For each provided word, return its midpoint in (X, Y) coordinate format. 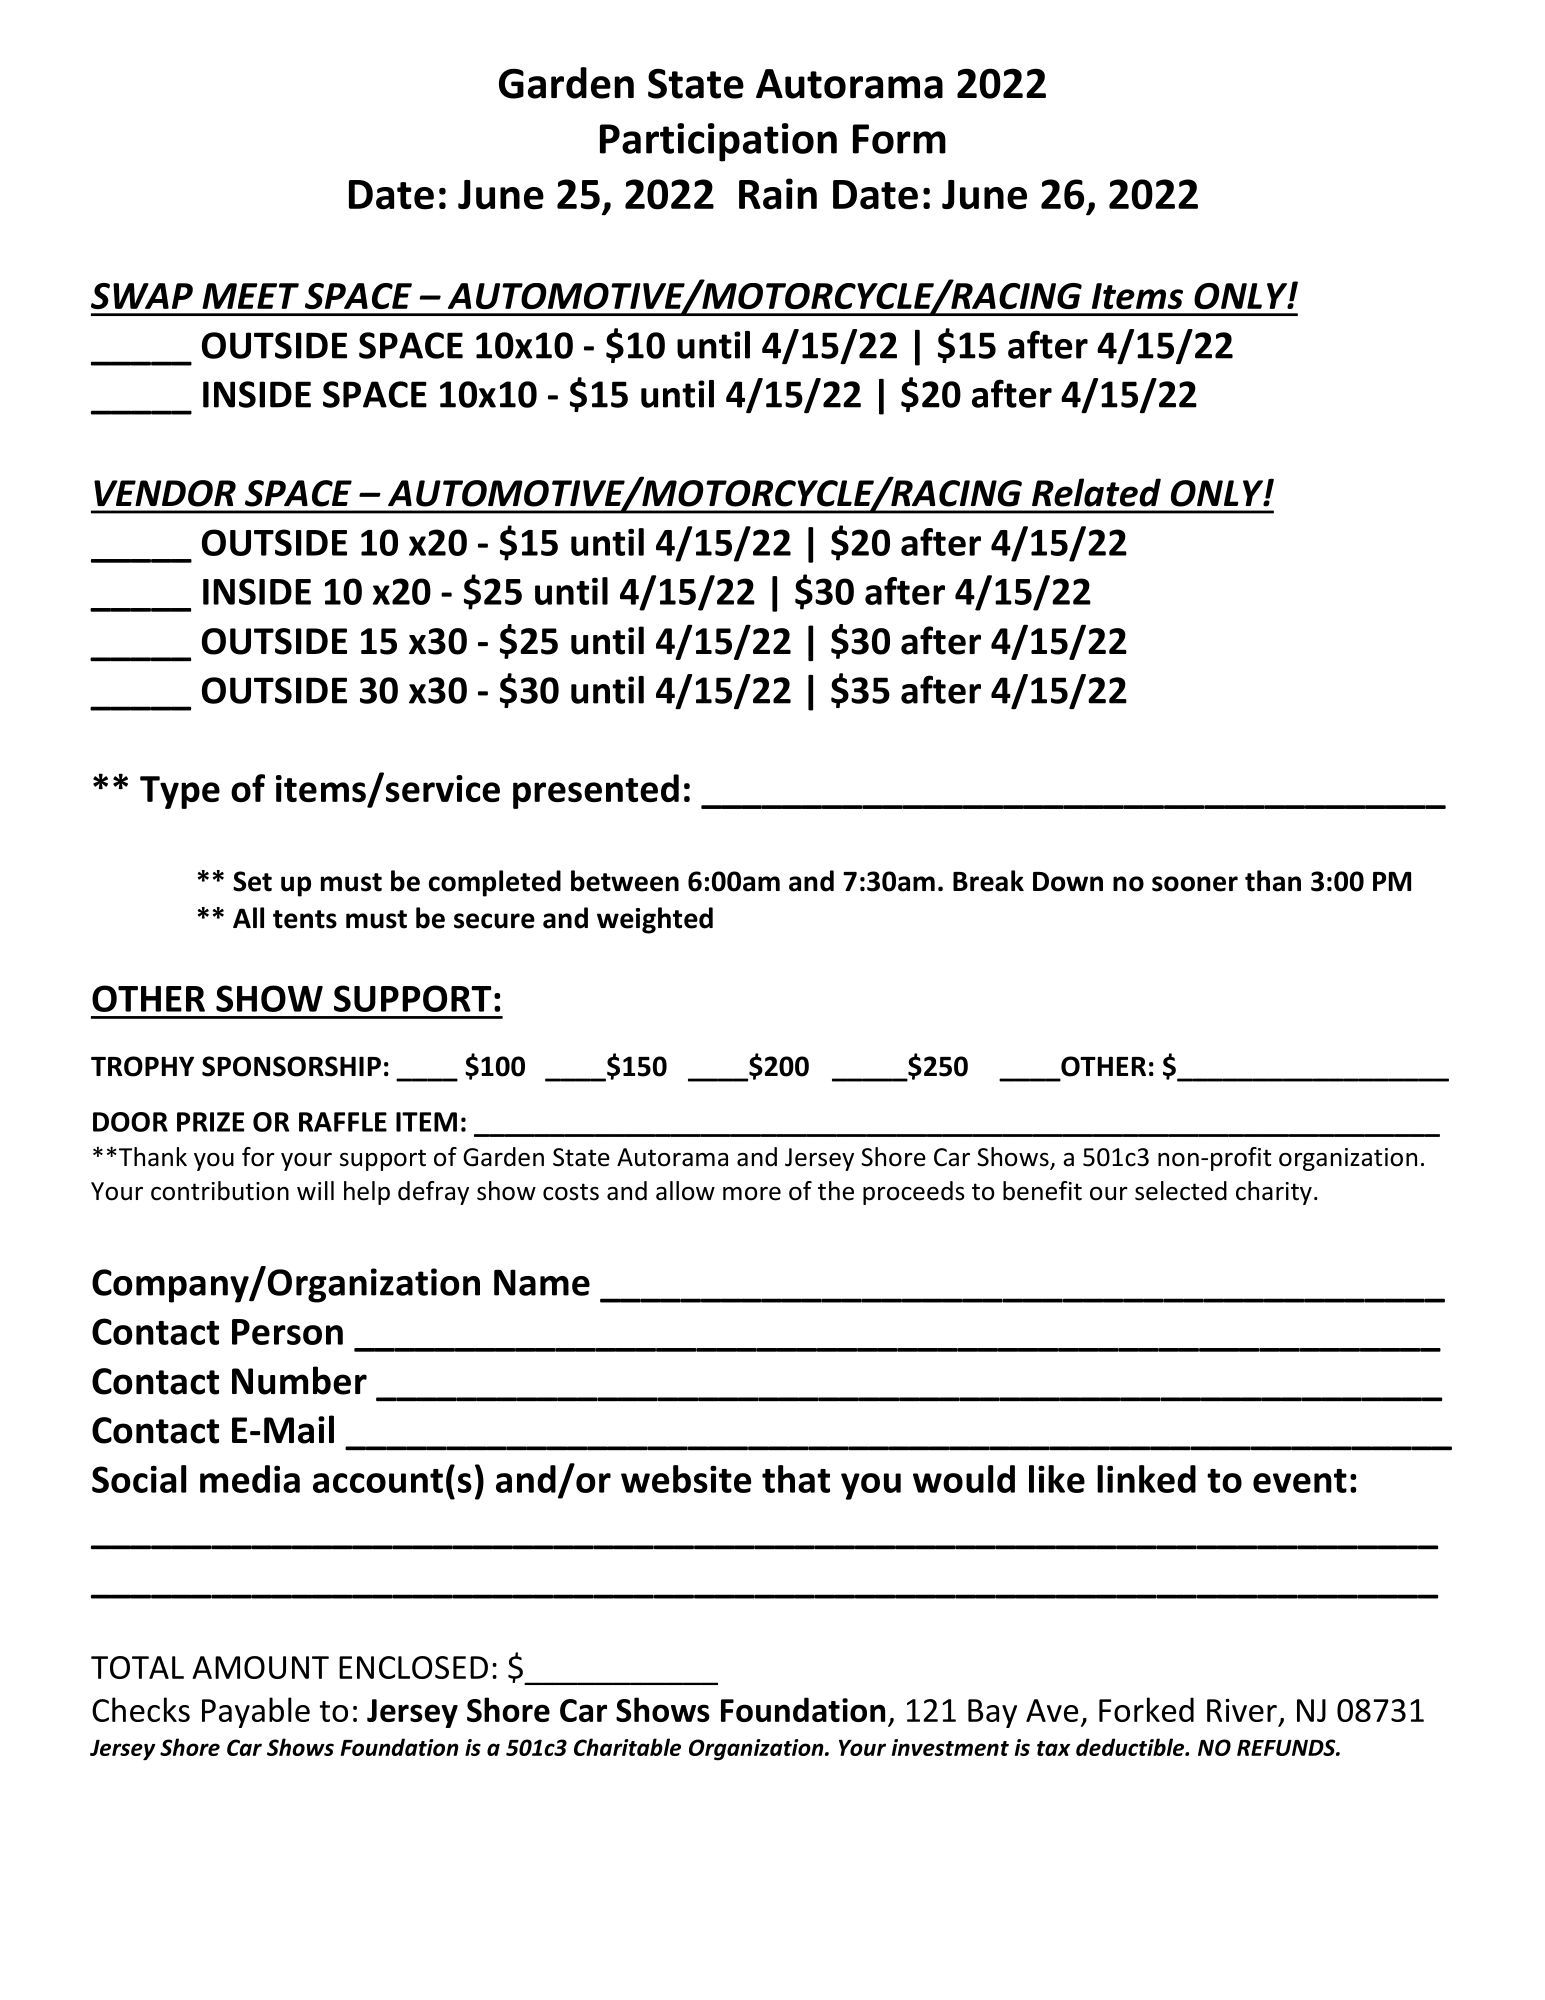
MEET (250, 296)
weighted (655, 920)
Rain (778, 194)
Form (899, 139)
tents (305, 919)
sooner (1195, 884)
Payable (256, 1712)
